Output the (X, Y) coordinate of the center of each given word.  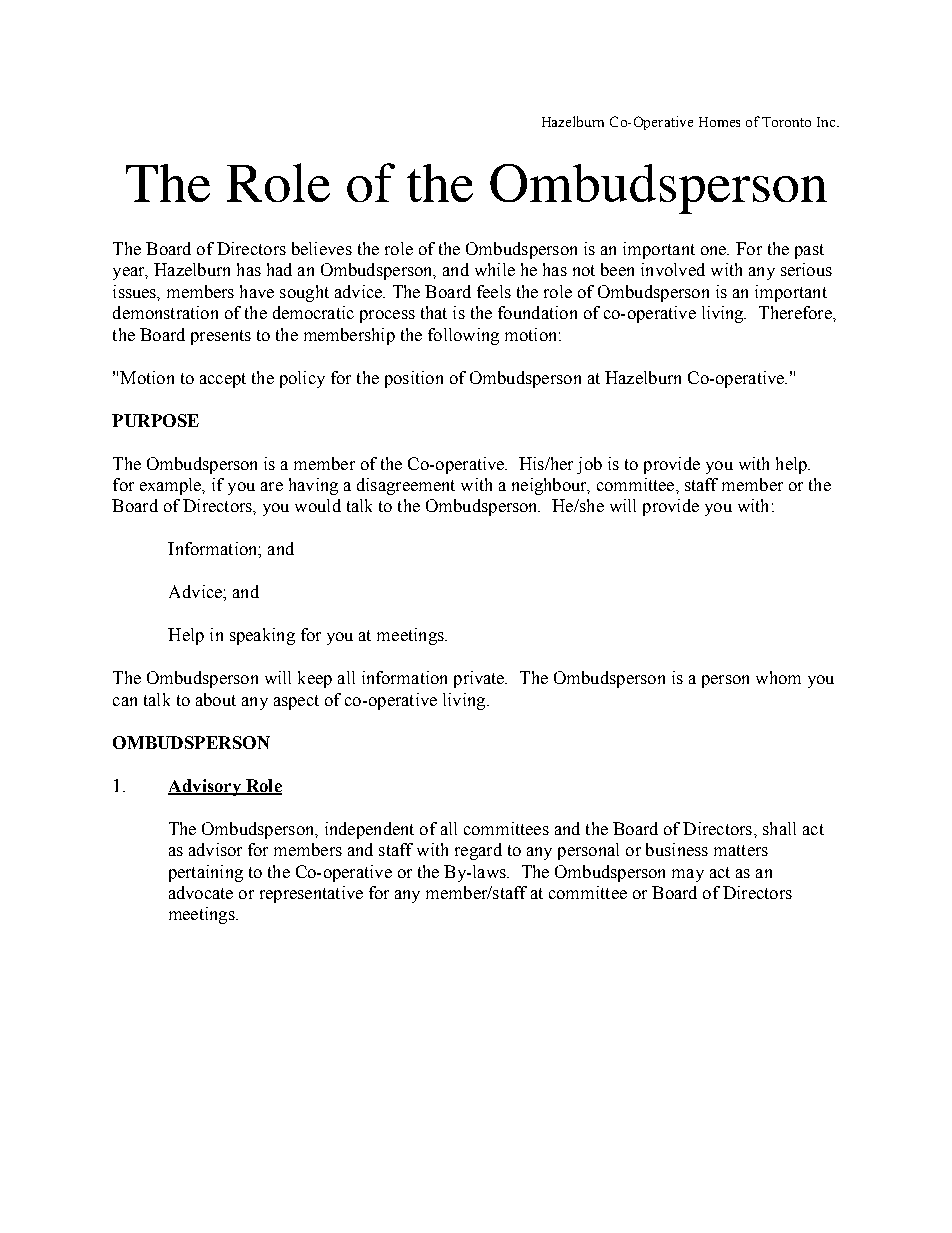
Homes (719, 122)
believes (322, 248)
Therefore (796, 312)
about (216, 699)
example (172, 486)
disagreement (406, 486)
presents (221, 337)
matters (741, 850)
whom (778, 677)
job (589, 465)
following (463, 336)
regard (478, 851)
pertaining (206, 873)
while (495, 269)
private (480, 679)
